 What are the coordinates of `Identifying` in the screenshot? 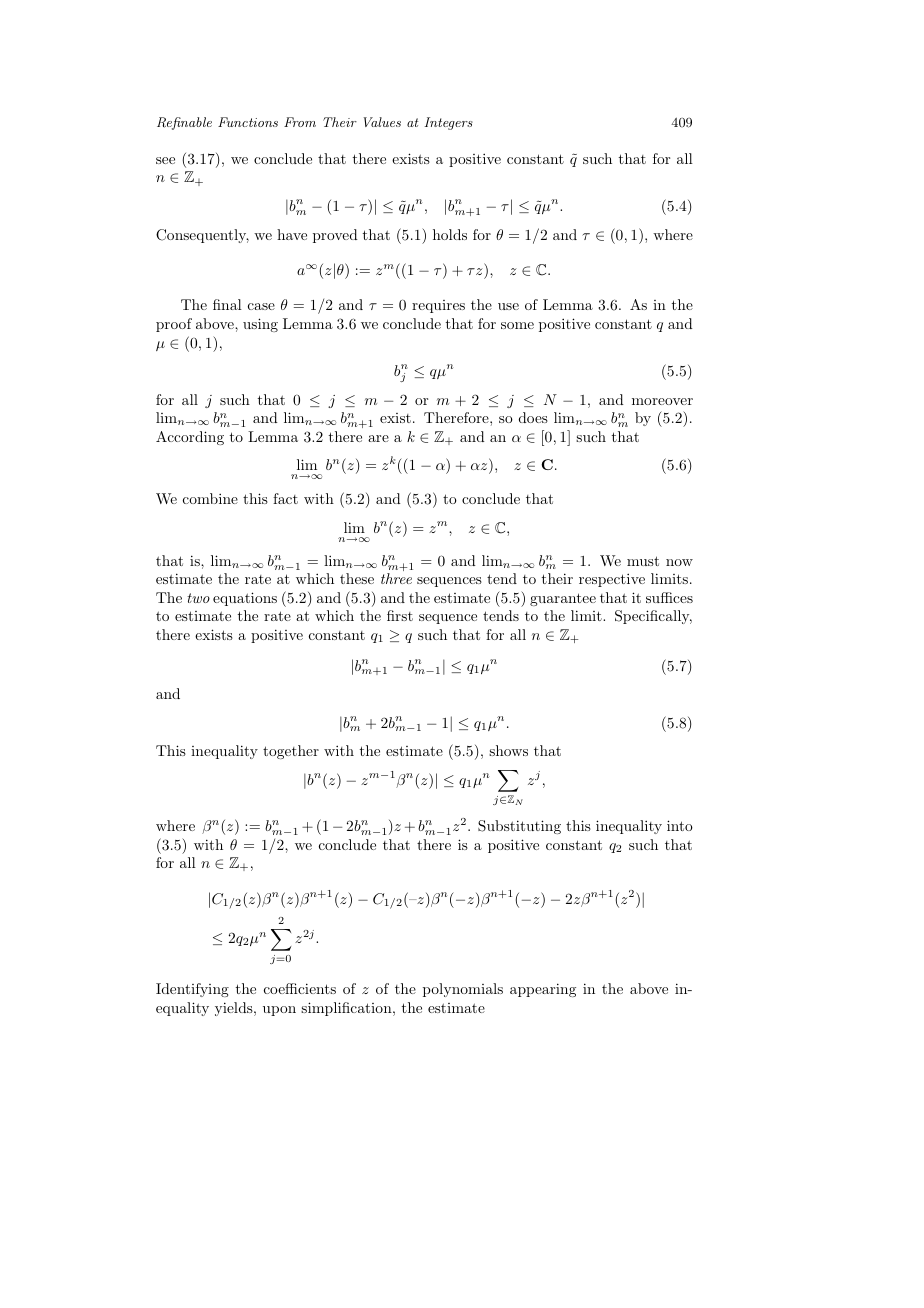 It's located at (192, 990).
